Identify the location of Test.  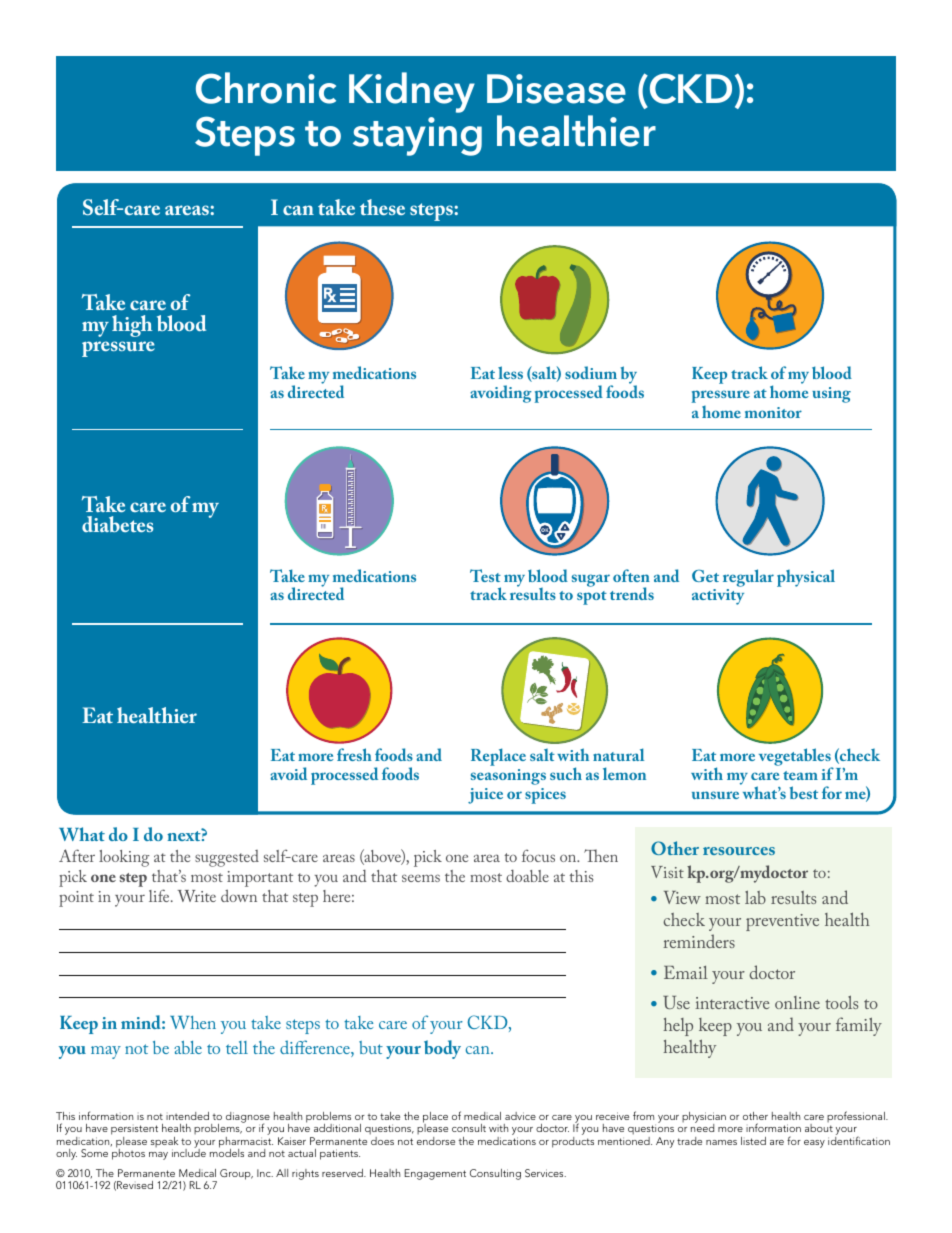
(485, 575).
